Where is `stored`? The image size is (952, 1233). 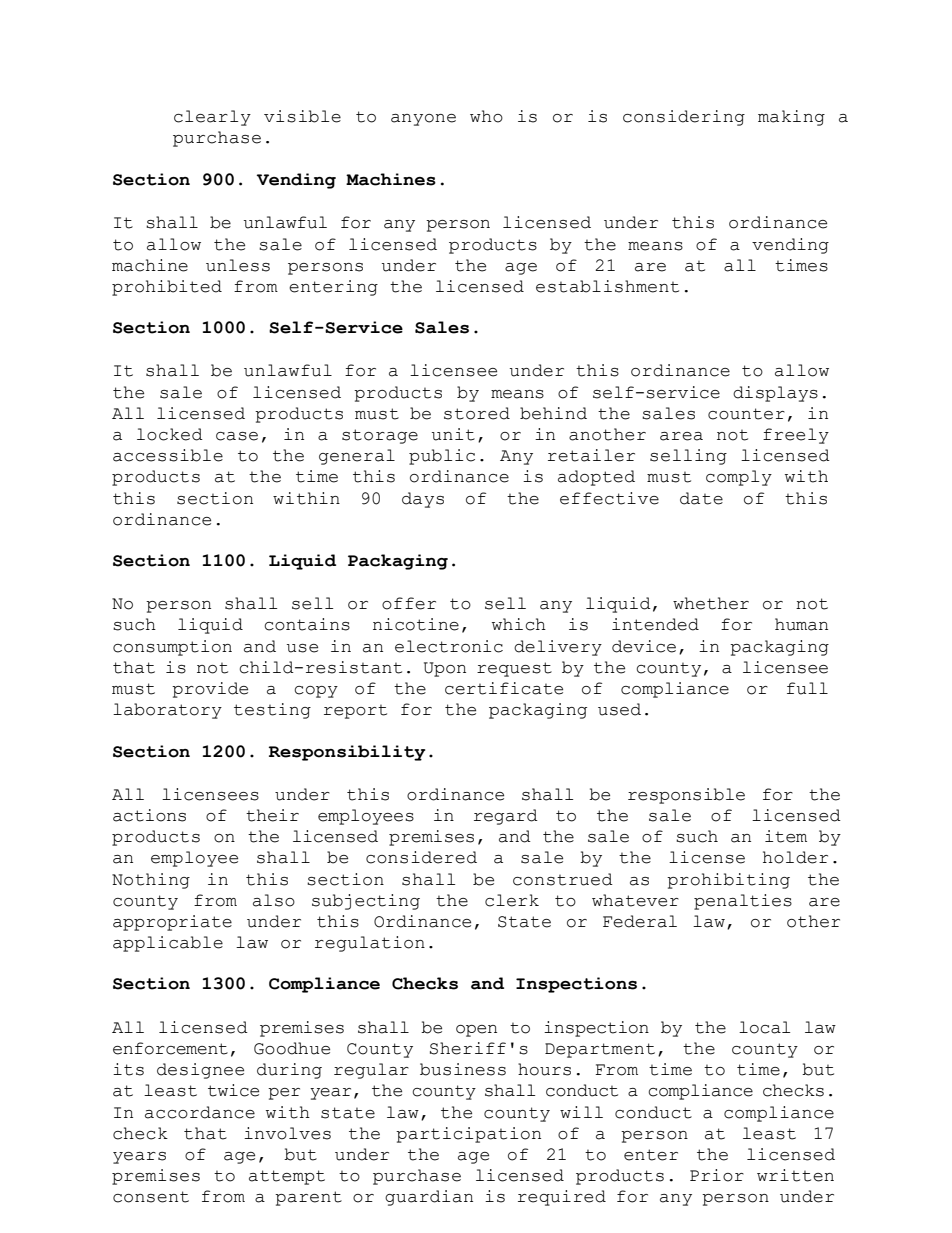
stored is located at coordinates (477, 413).
